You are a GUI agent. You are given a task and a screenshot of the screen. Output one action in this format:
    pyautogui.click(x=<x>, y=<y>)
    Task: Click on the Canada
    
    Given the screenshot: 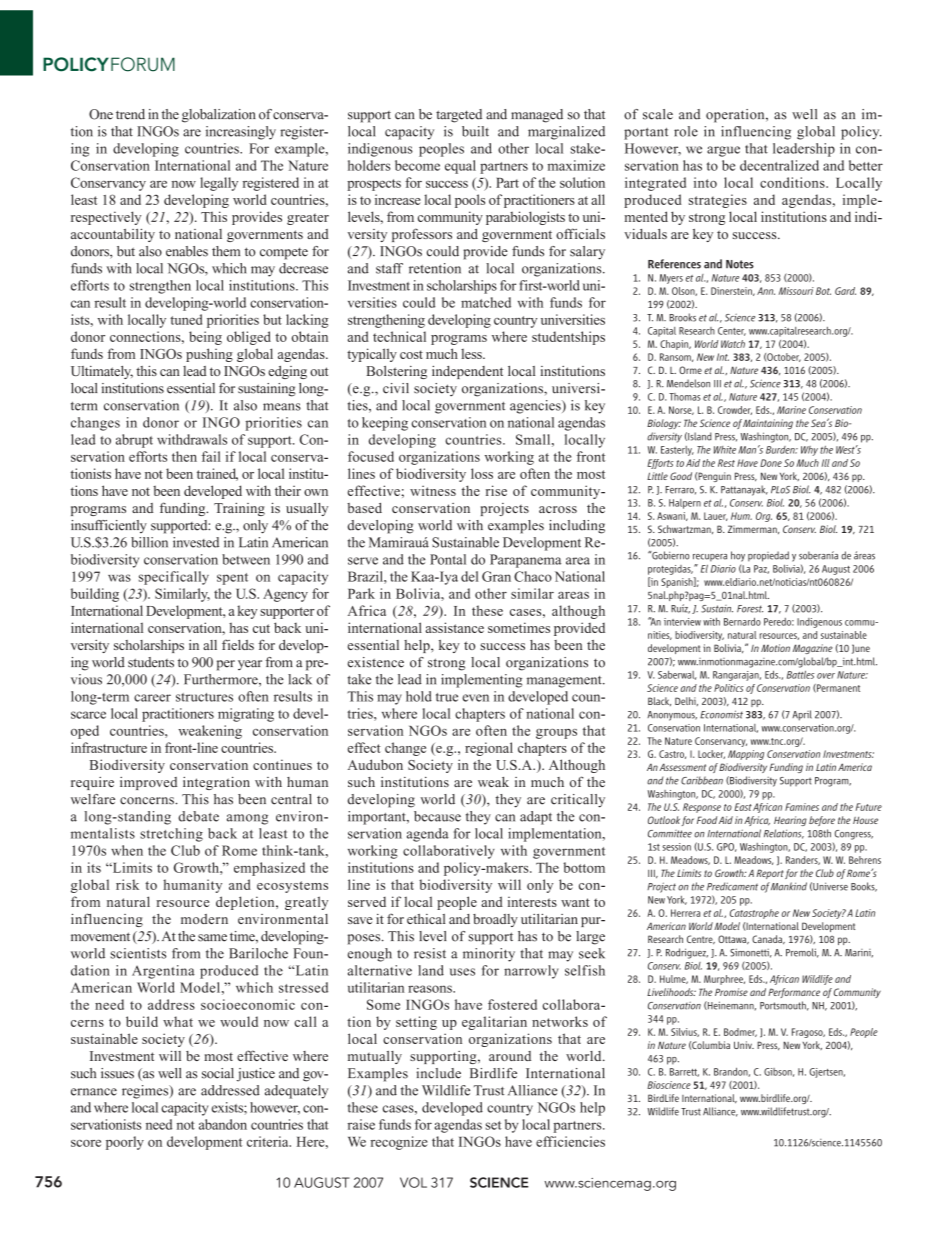 What is the action you would take?
    pyautogui.click(x=768, y=940)
